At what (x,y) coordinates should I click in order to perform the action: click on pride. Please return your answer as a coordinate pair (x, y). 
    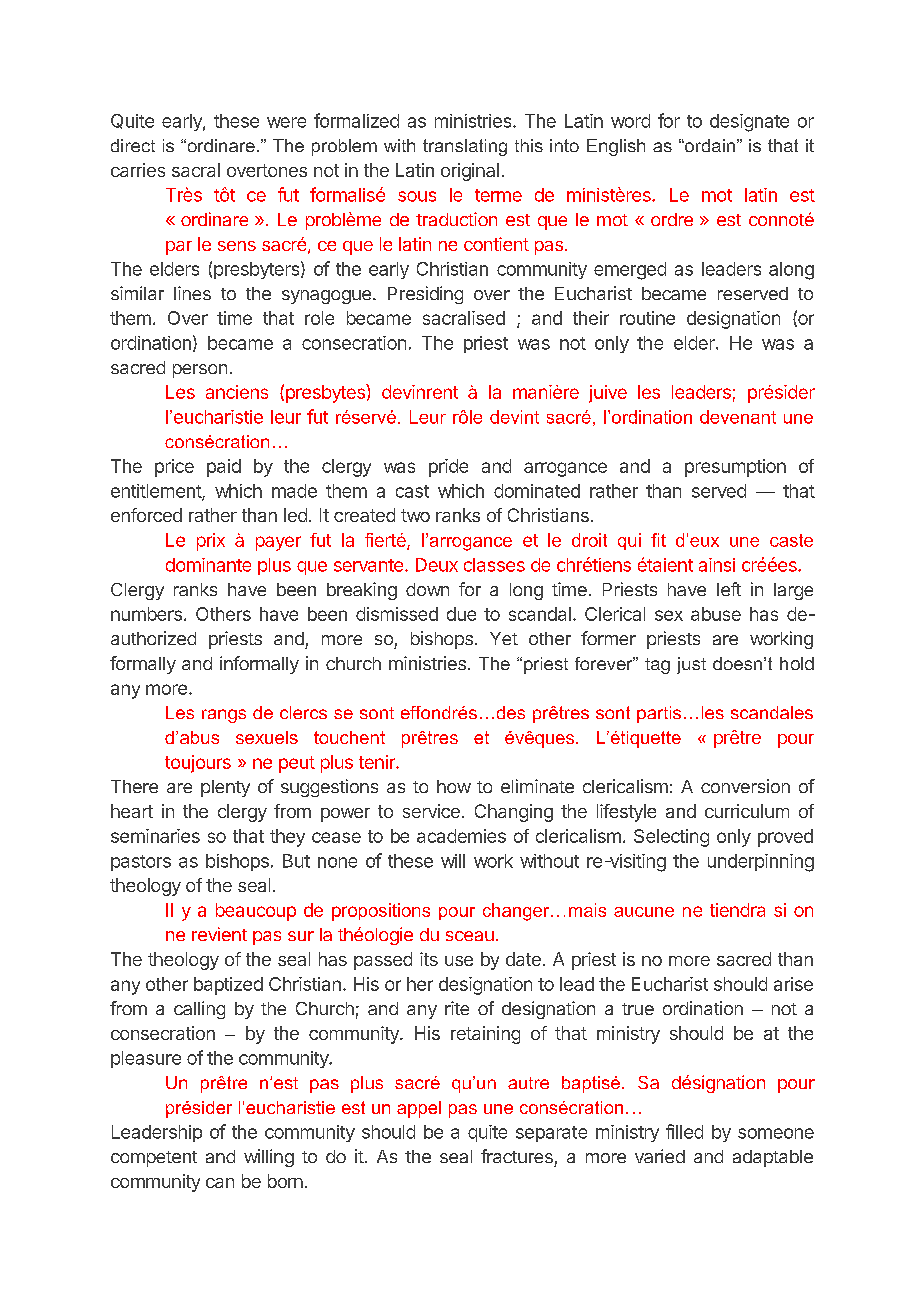
    Looking at the image, I should click on (448, 468).
